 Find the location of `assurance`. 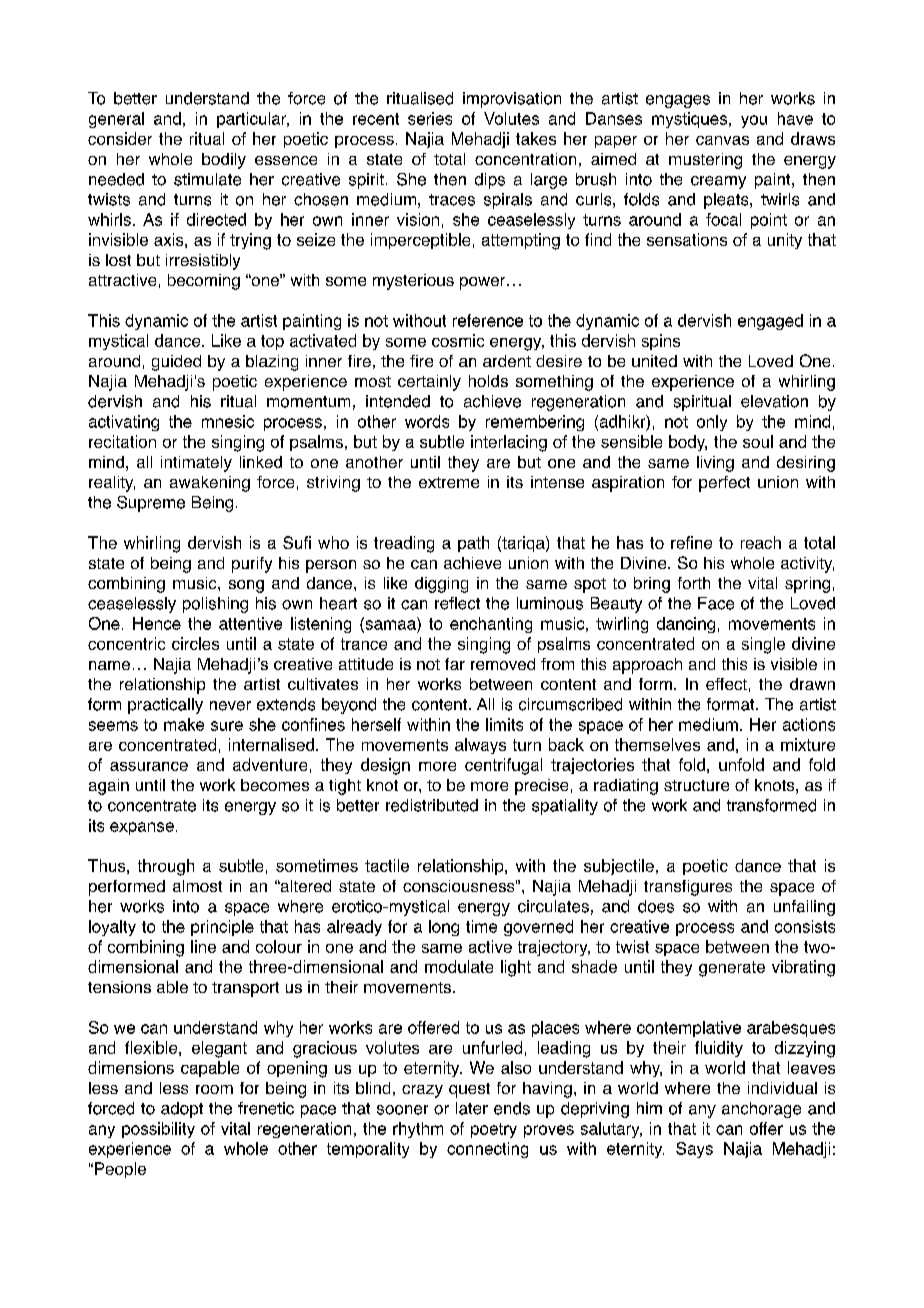

assurance is located at coordinates (149, 766).
